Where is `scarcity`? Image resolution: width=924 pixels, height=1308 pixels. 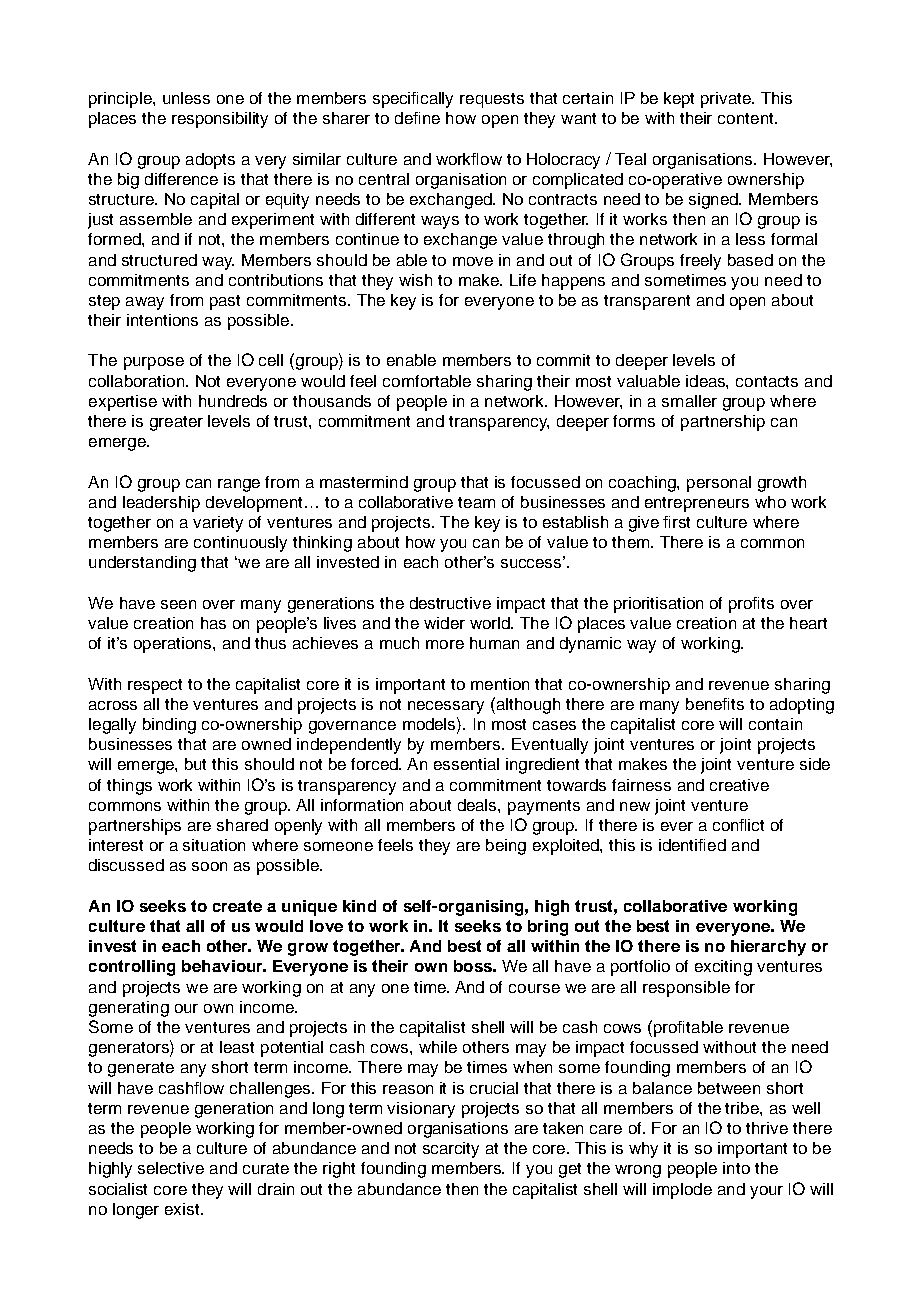
scarcity is located at coordinates (451, 1150).
